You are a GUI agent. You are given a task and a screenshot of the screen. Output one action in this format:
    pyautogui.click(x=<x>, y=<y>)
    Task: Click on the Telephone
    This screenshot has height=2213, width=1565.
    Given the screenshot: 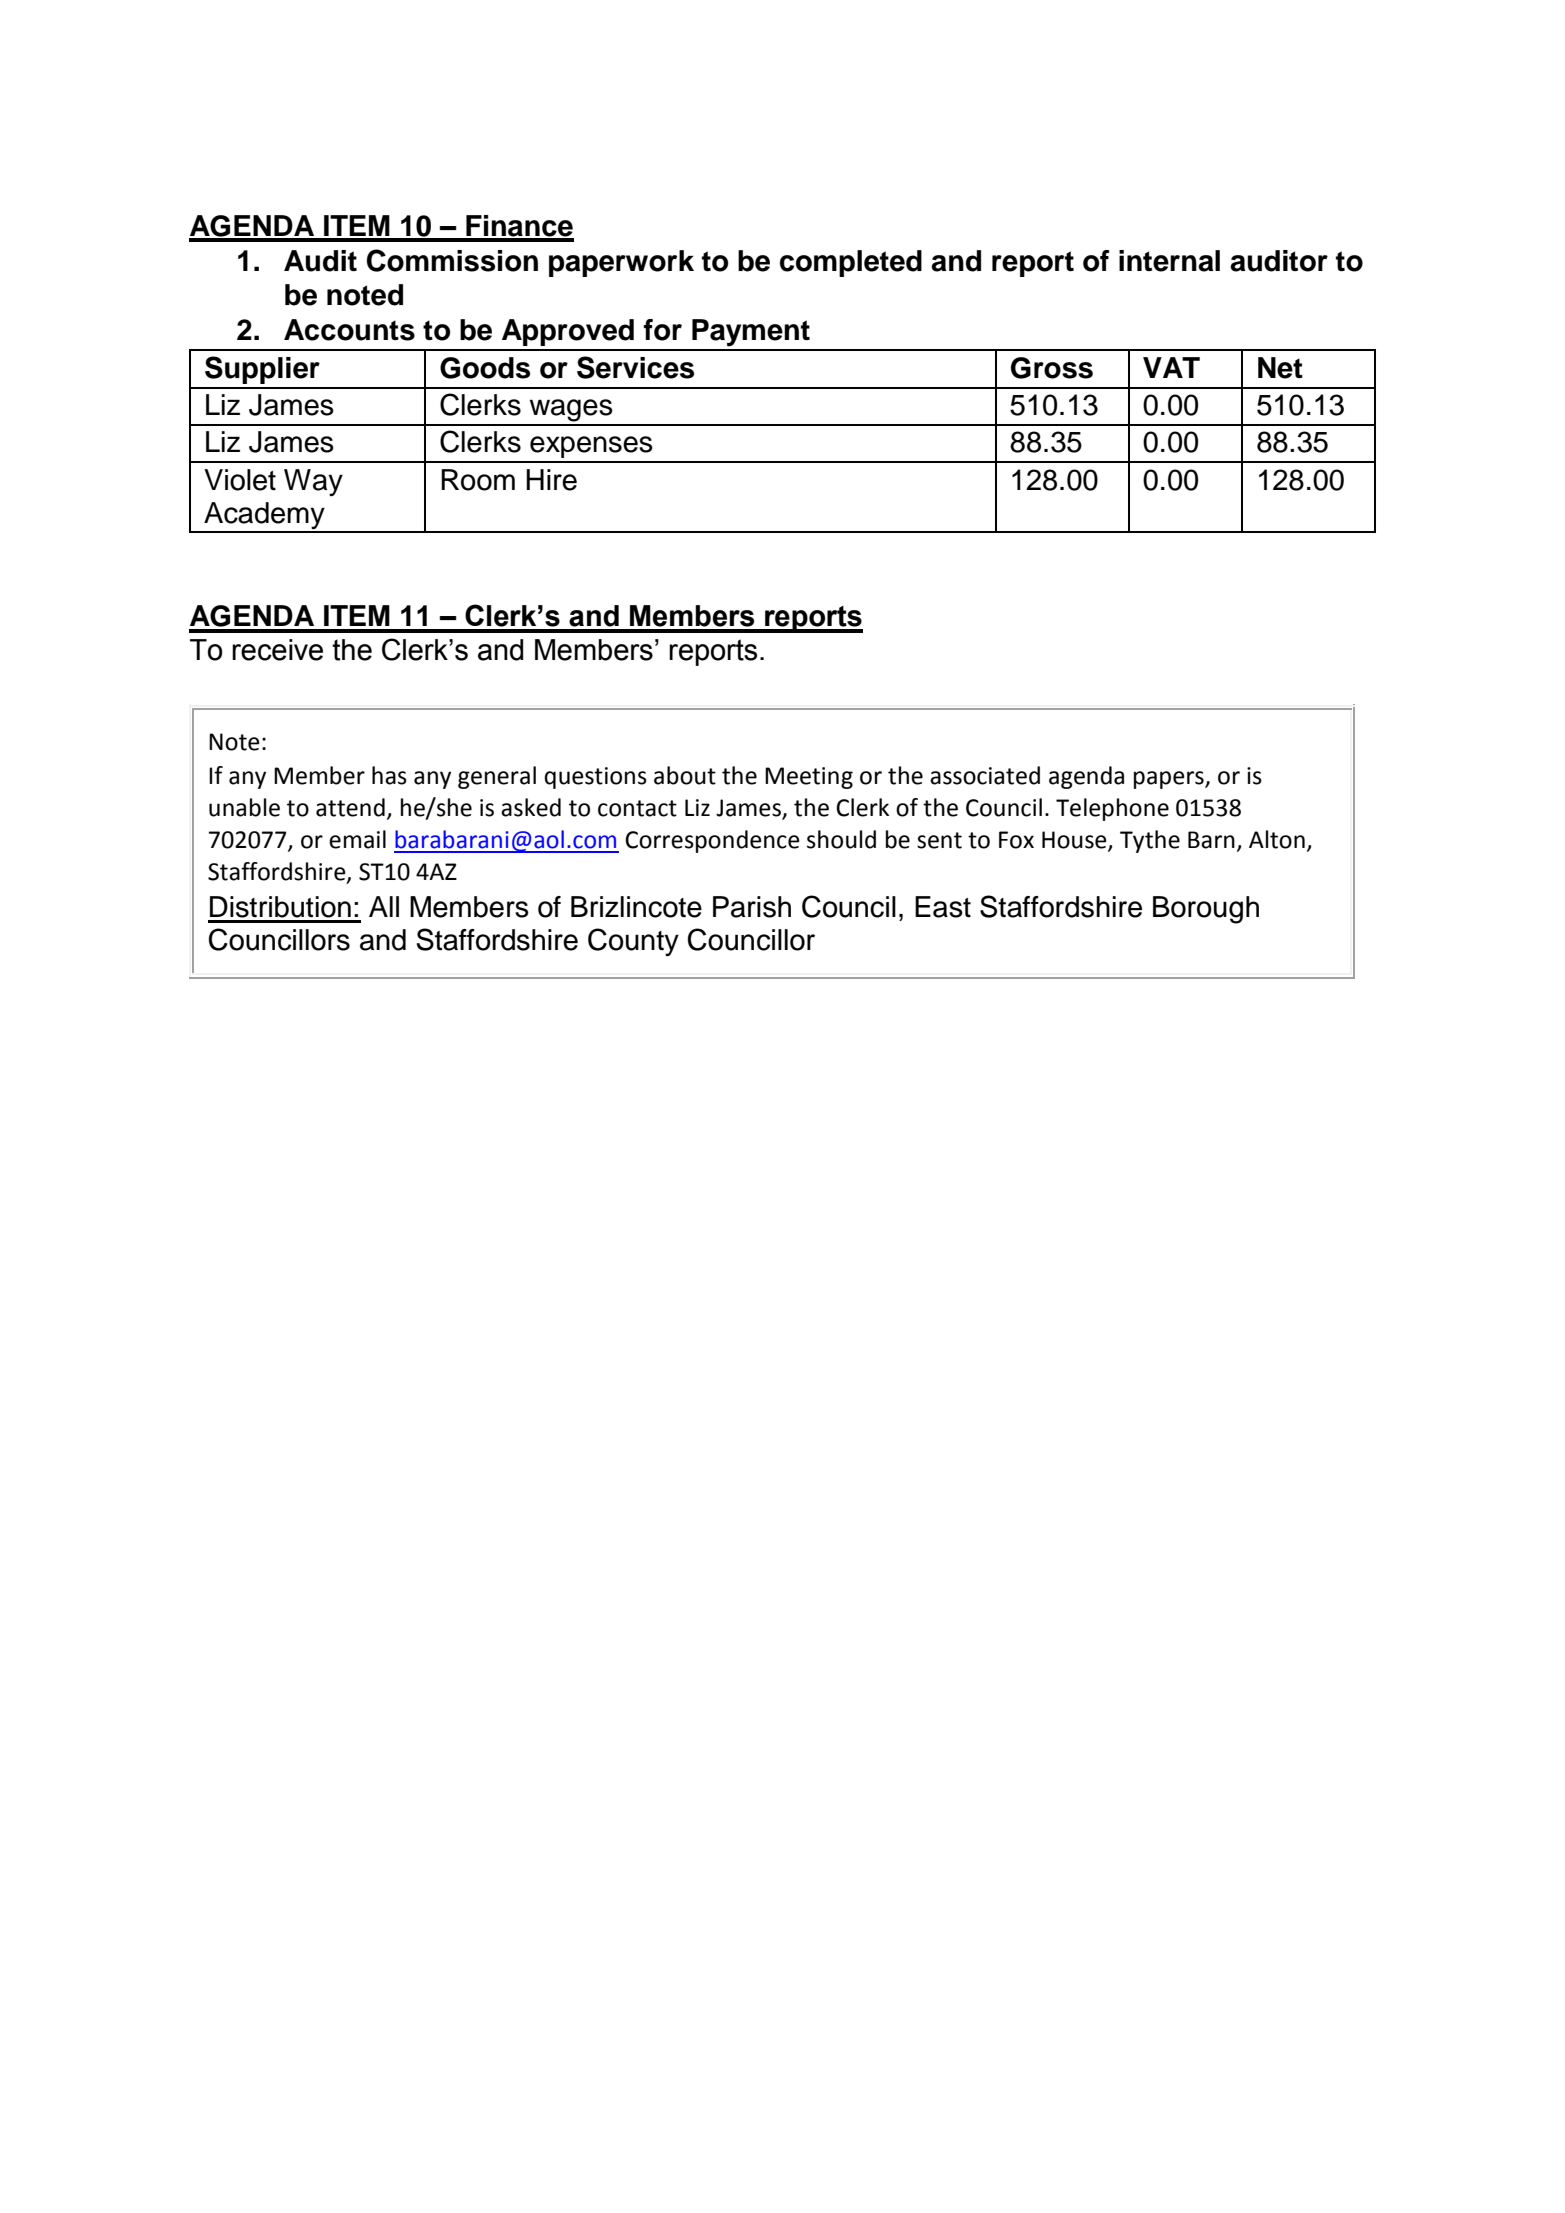 What is the action you would take?
    pyautogui.click(x=1112, y=809)
